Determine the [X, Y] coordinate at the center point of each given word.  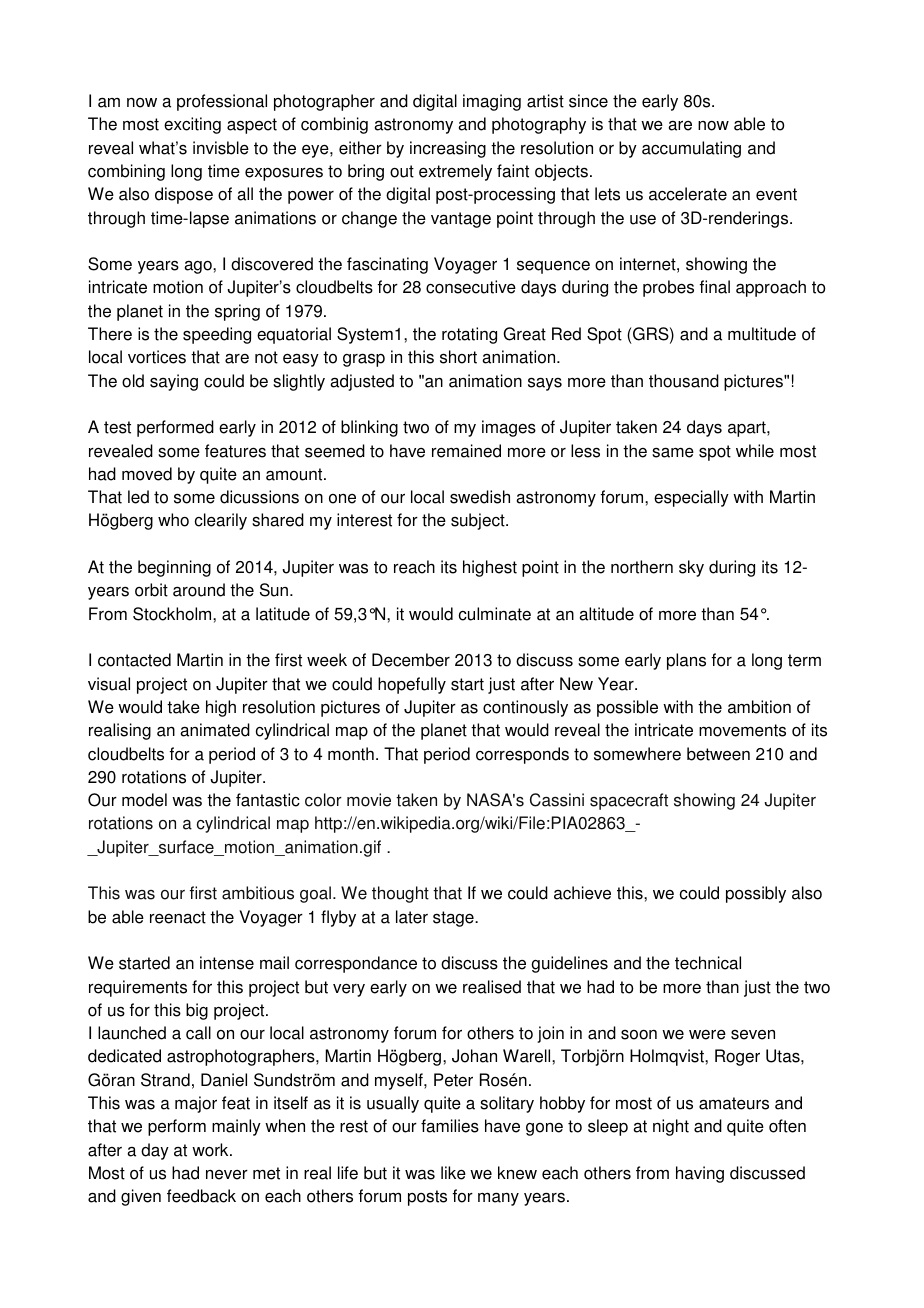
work [211, 1150]
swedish [480, 497]
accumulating [691, 149]
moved [147, 474]
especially [691, 498]
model [144, 800]
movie [369, 800]
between [718, 754]
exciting [192, 125]
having [700, 1174]
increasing [448, 149]
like [453, 1173]
